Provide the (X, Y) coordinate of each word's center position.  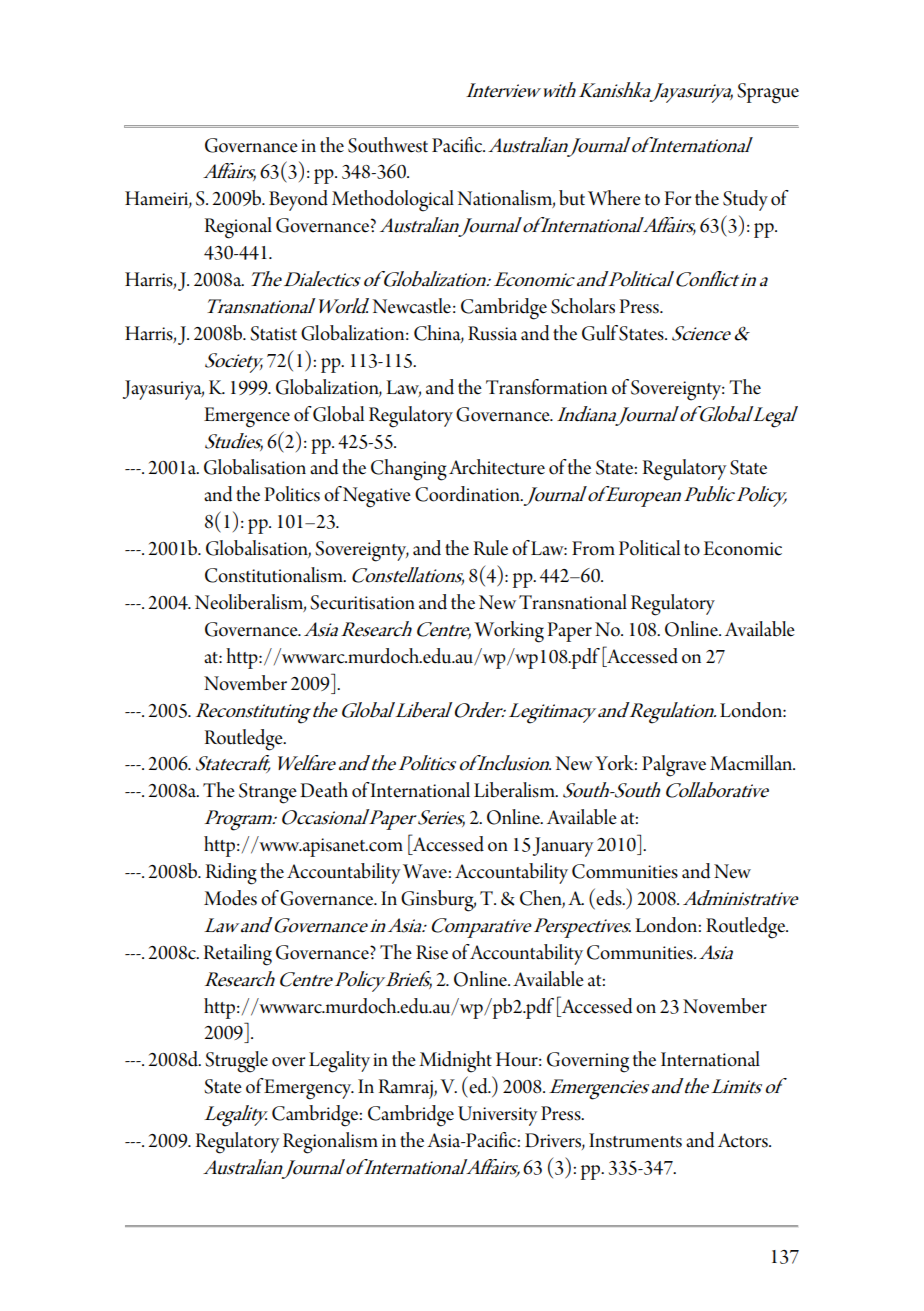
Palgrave (674, 766)
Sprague (768, 93)
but (572, 198)
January (563, 847)
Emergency (308, 1089)
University (497, 1116)
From (593, 548)
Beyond (298, 200)
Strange (268, 793)
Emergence (247, 417)
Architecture (497, 467)
